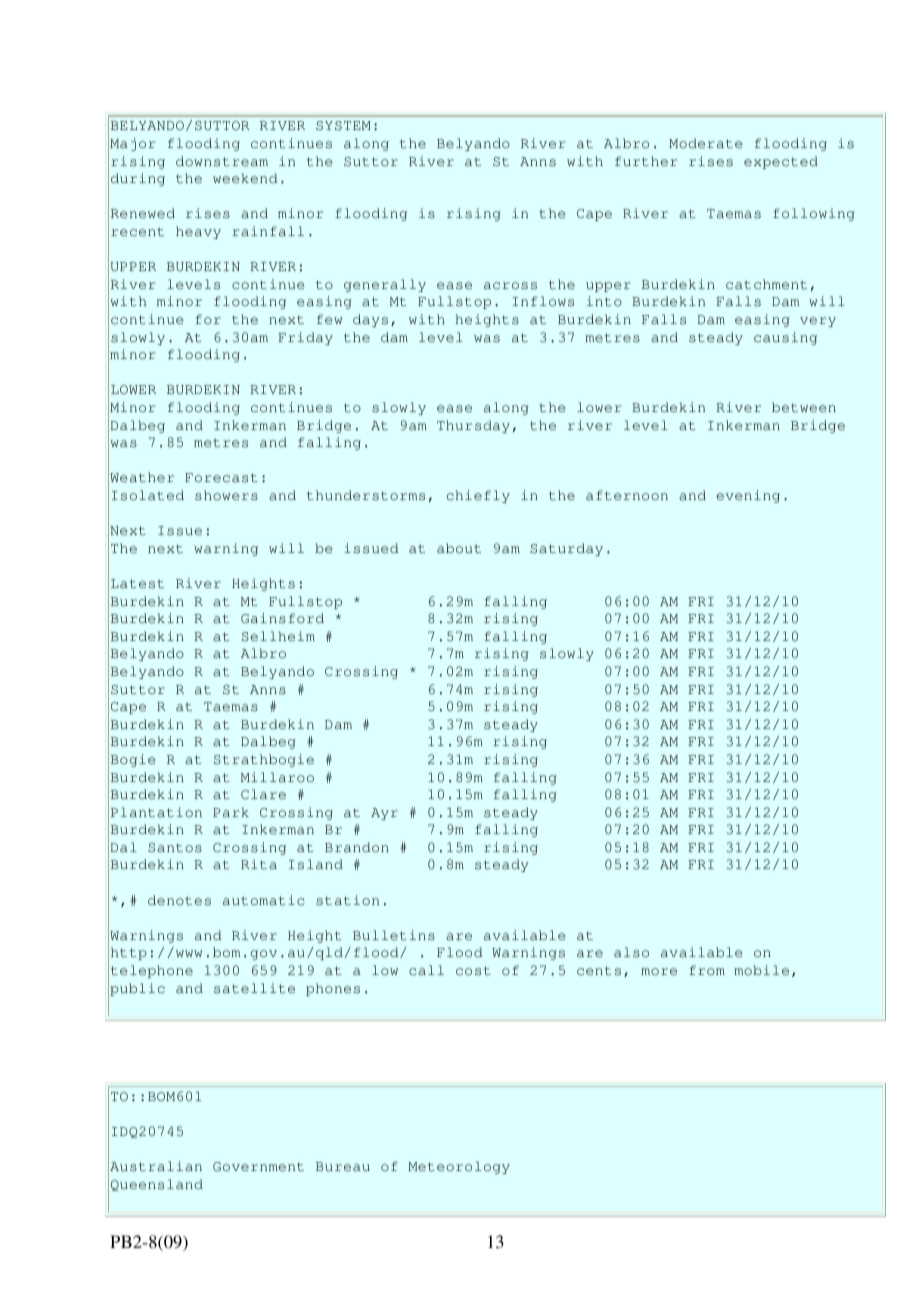 The image size is (924, 1308). What do you see at coordinates (804, 407) in the screenshot?
I see `between` at bounding box center [804, 407].
